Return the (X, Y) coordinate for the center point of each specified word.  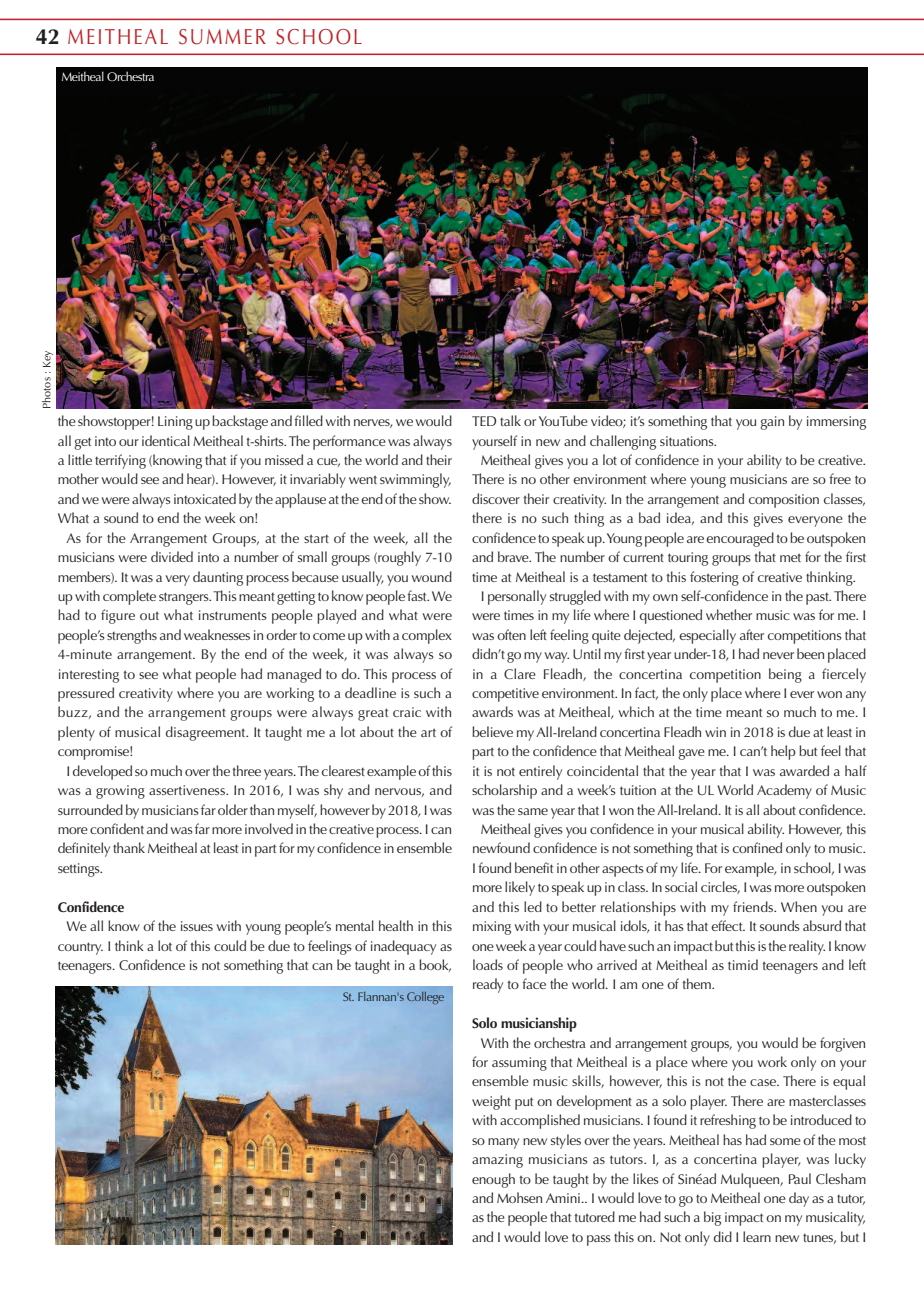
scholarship (504, 791)
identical (166, 440)
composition (784, 501)
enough (493, 1180)
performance (349, 442)
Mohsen (519, 1197)
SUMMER (222, 37)
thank (129, 847)
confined (757, 847)
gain (772, 423)
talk (510, 420)
